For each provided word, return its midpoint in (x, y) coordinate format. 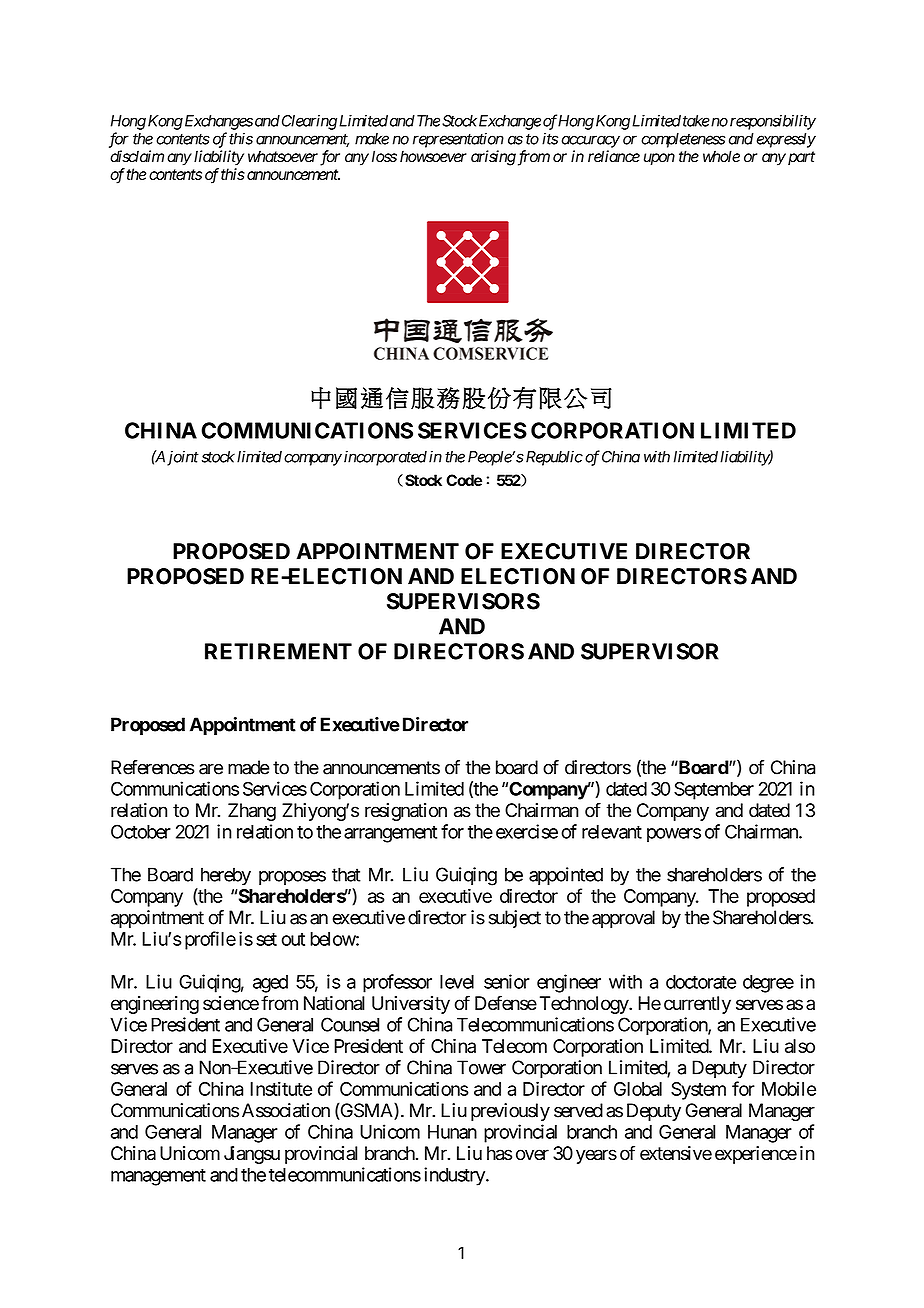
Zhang (252, 812)
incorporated (385, 458)
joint (183, 458)
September (714, 791)
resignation (406, 812)
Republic (553, 458)
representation (458, 140)
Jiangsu (252, 1155)
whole (721, 156)
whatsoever (283, 156)
